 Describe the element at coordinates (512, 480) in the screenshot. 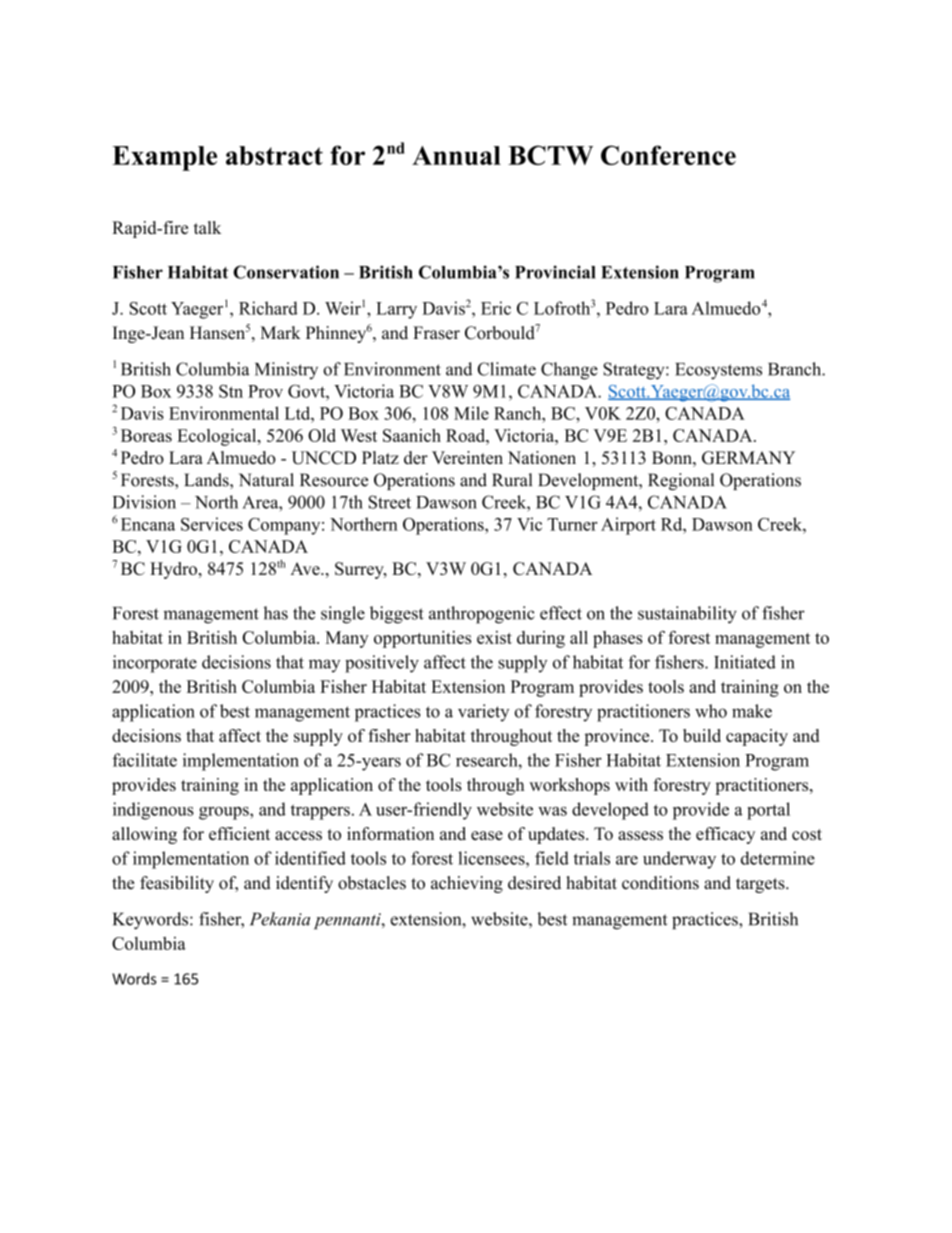

I see `Rural` at that location.
